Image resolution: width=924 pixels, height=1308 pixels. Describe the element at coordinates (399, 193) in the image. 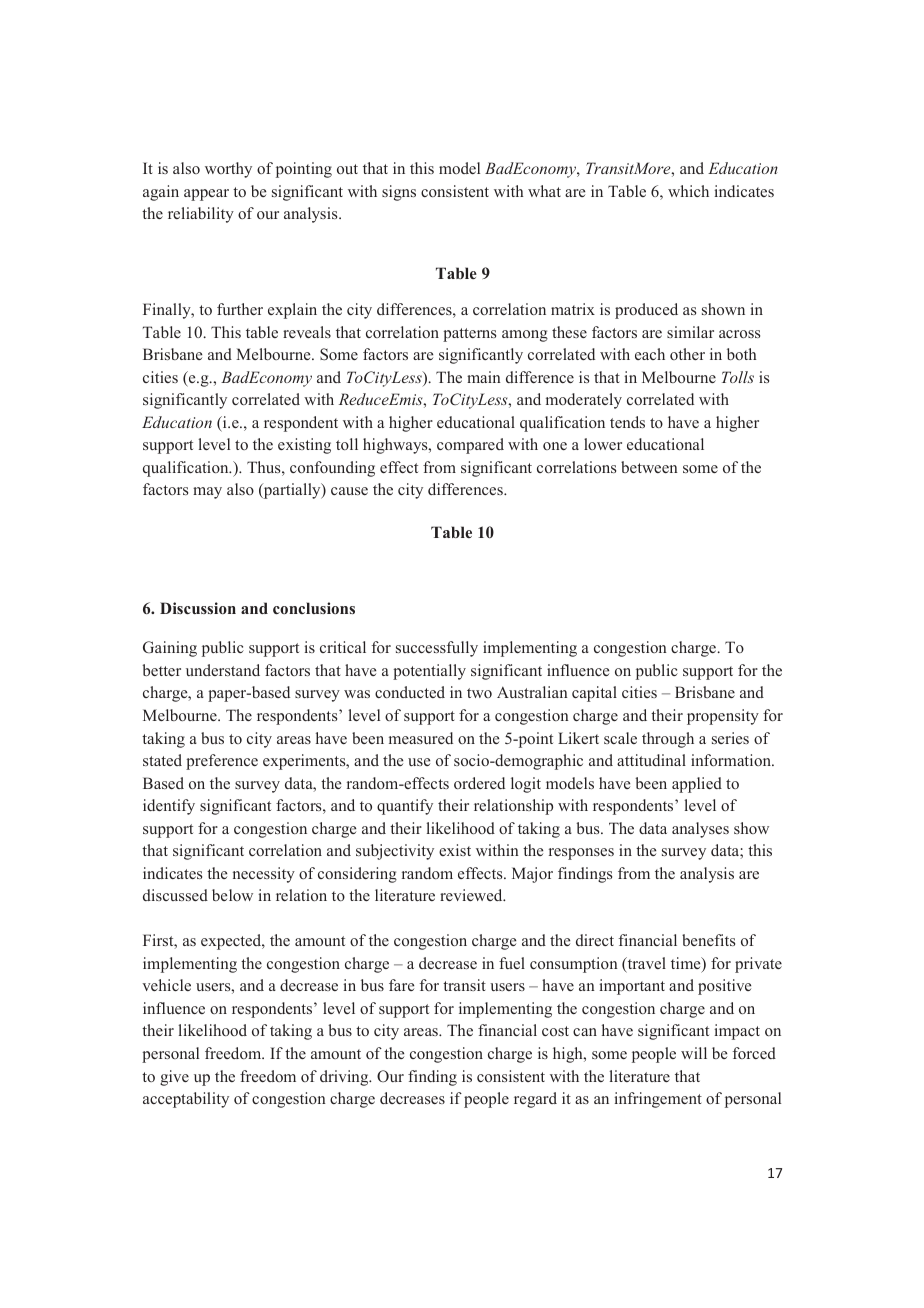

I see `signs` at that location.
